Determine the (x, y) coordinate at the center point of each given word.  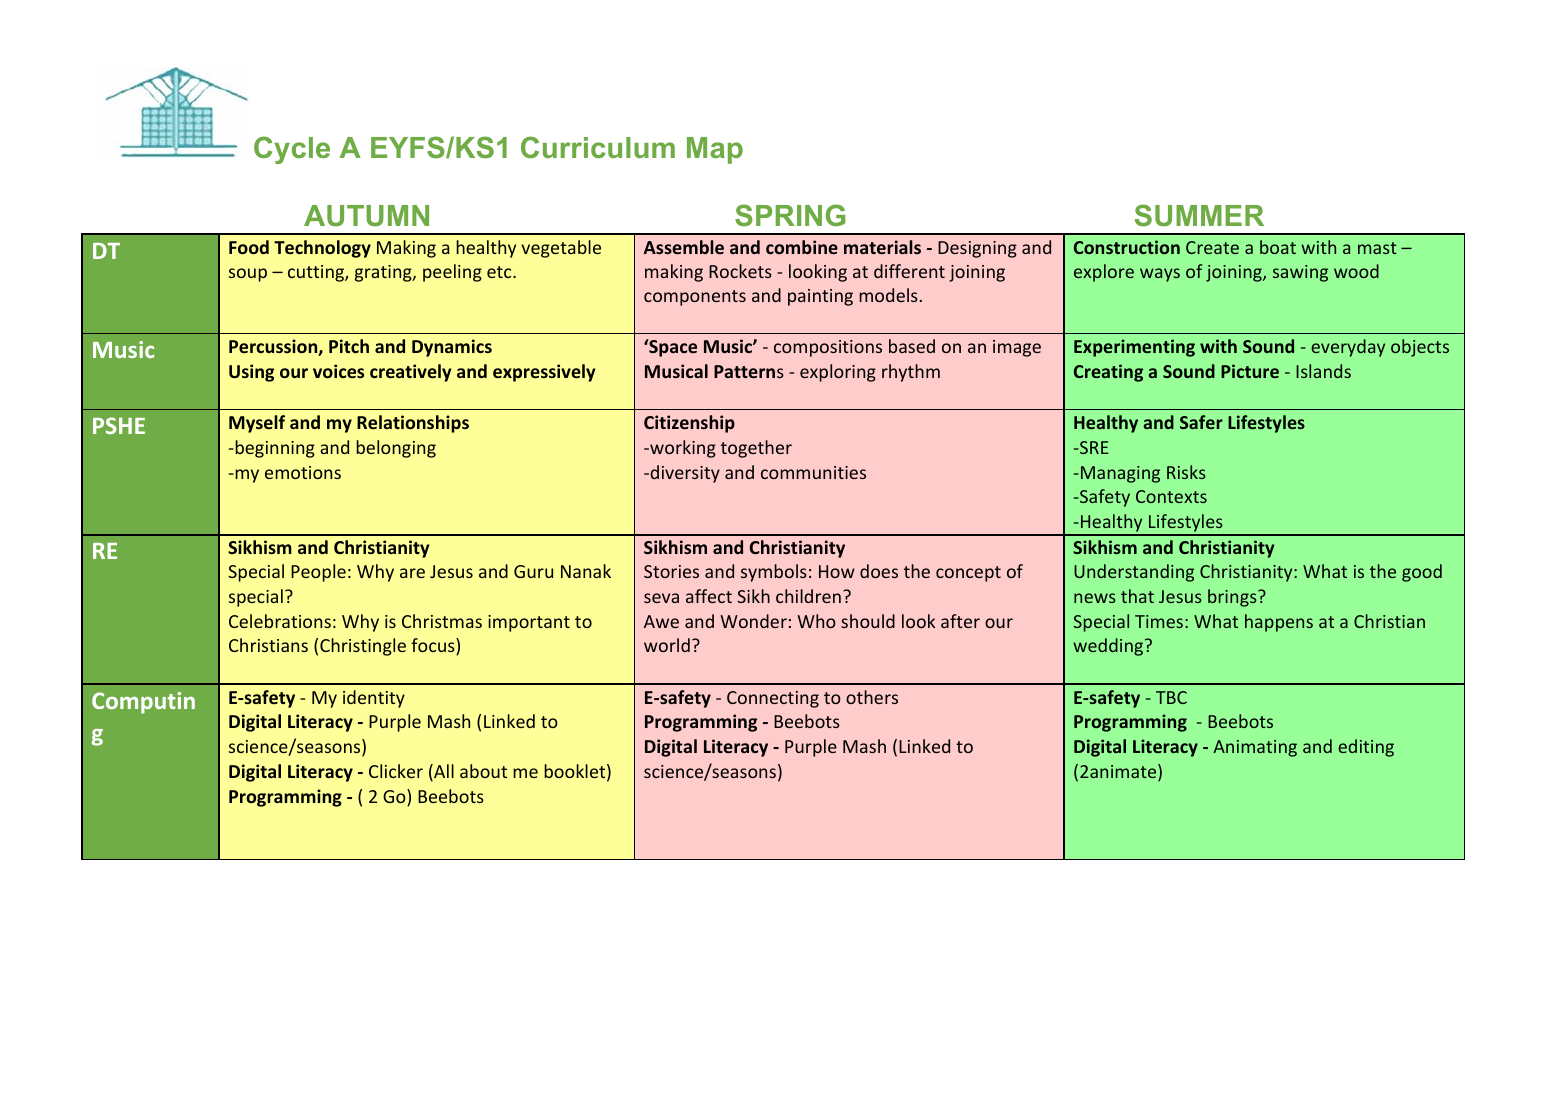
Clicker (396, 771)
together (756, 449)
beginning (274, 449)
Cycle (292, 150)
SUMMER (1199, 215)
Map (715, 150)
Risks (1186, 472)
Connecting (773, 699)
